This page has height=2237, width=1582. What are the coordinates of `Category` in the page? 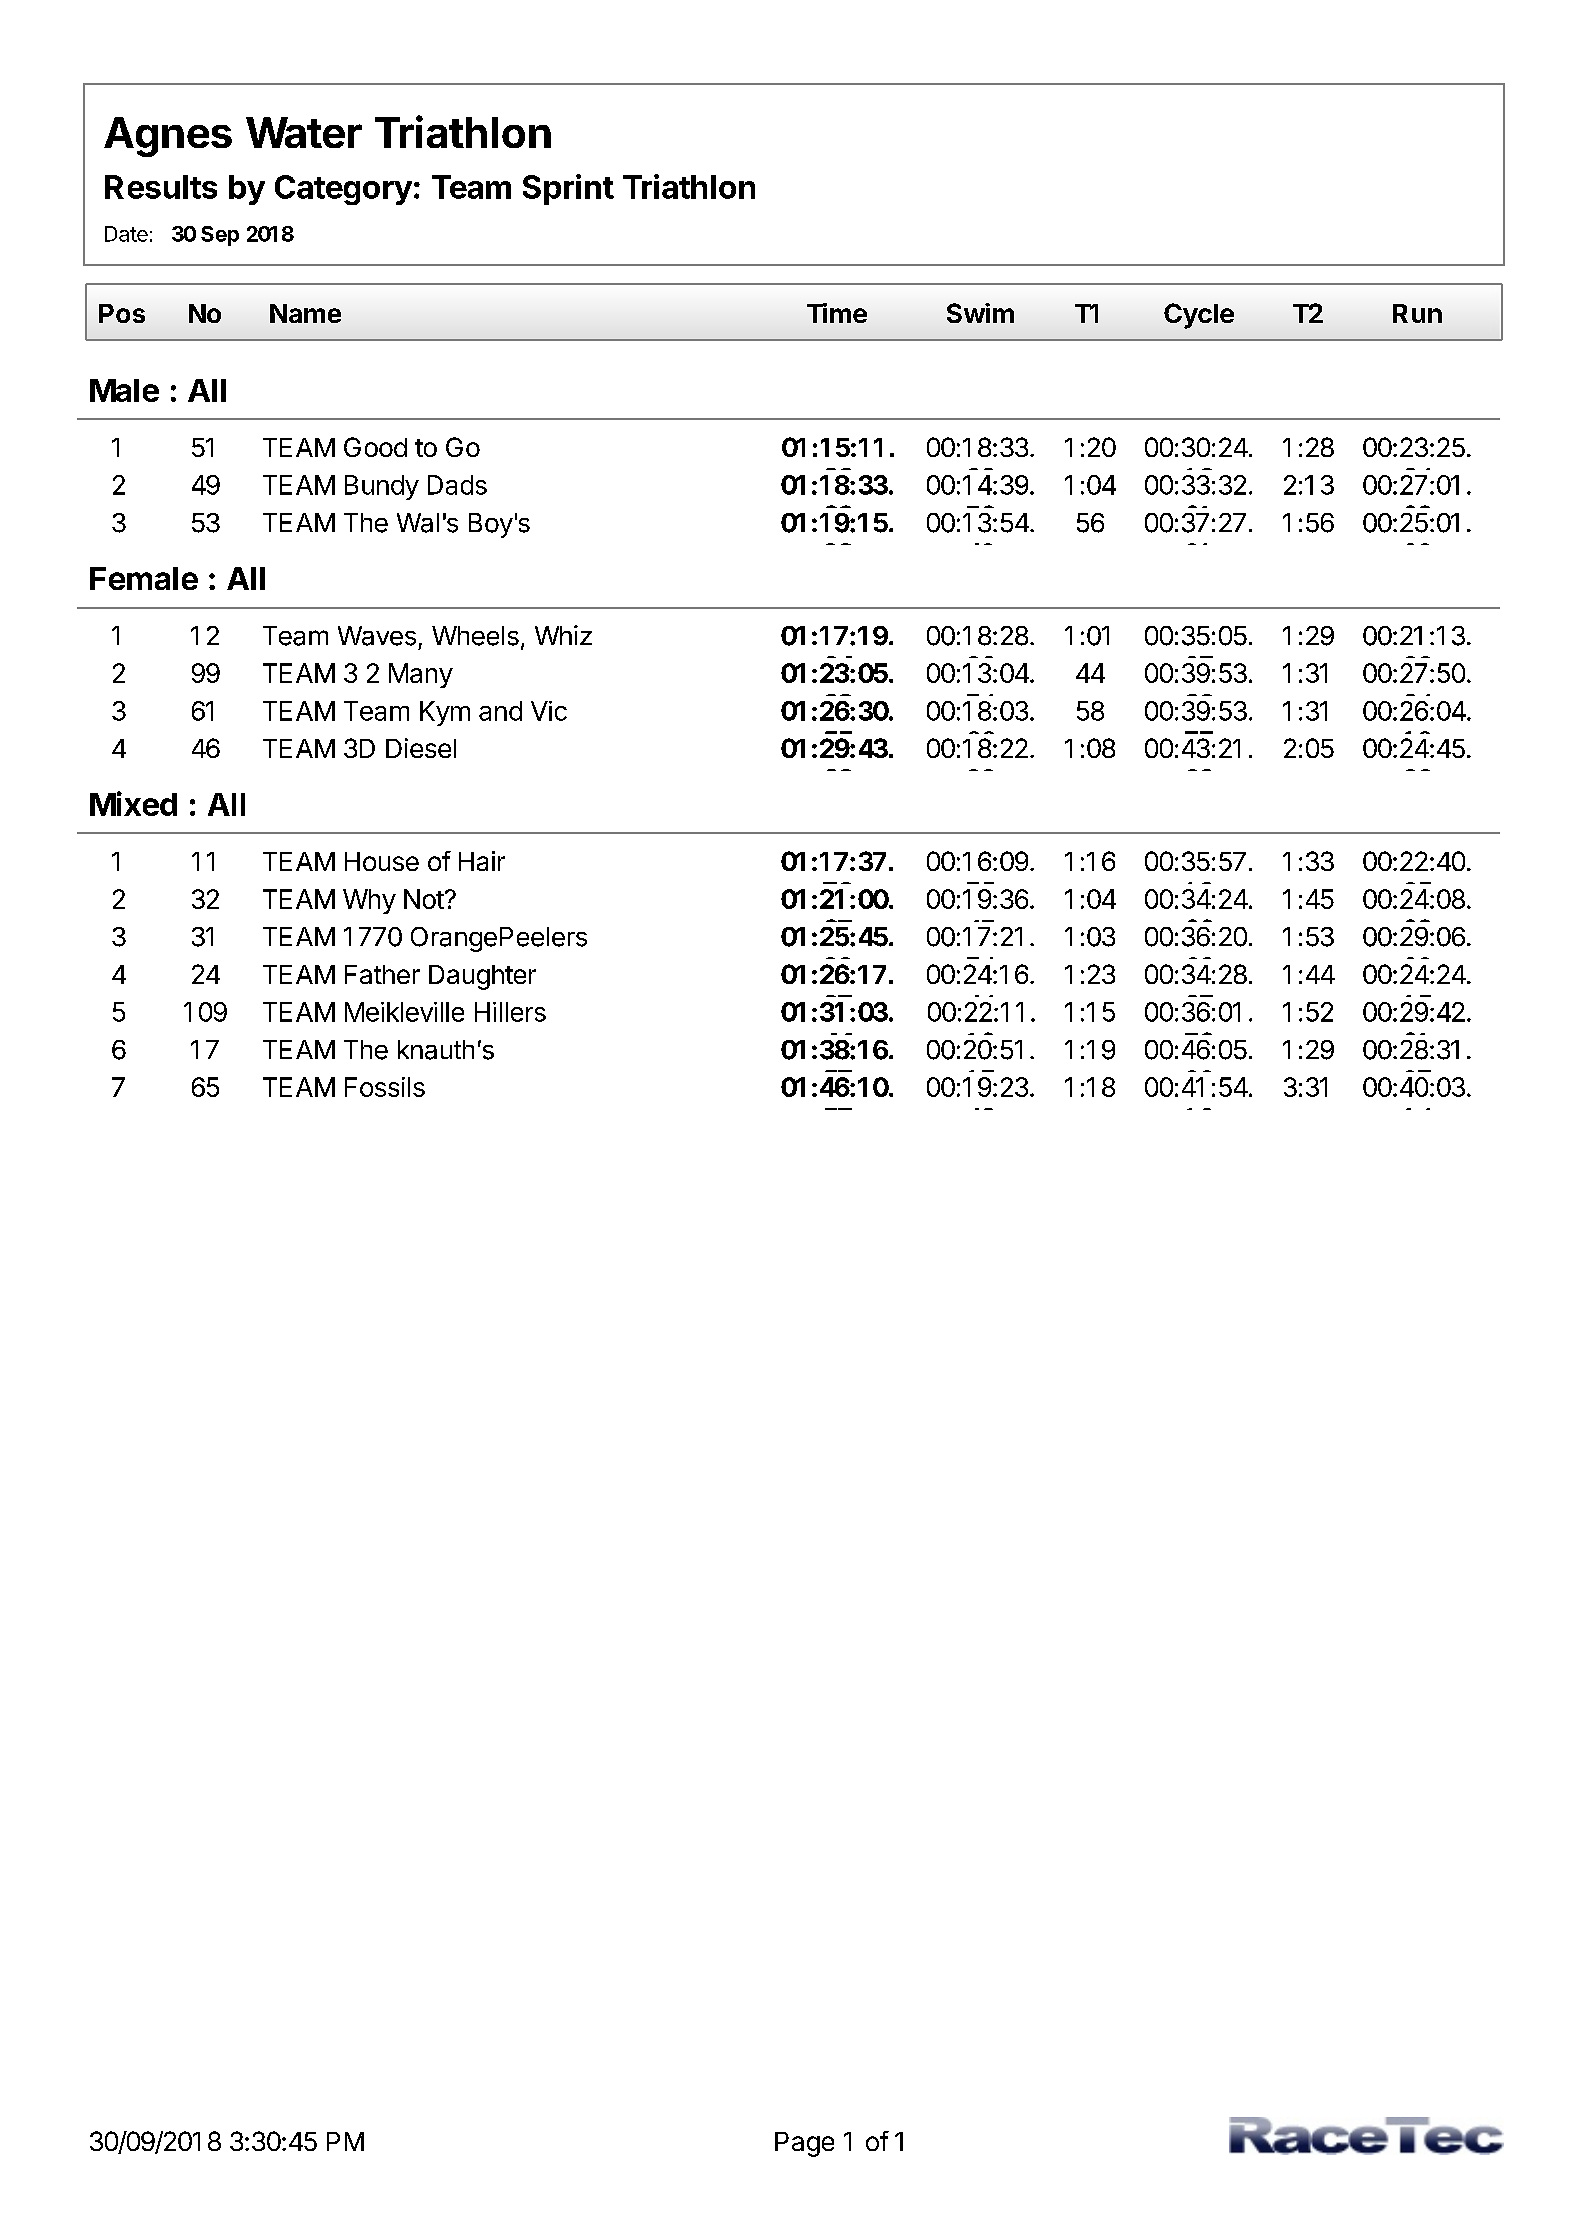 It's located at (343, 190).
